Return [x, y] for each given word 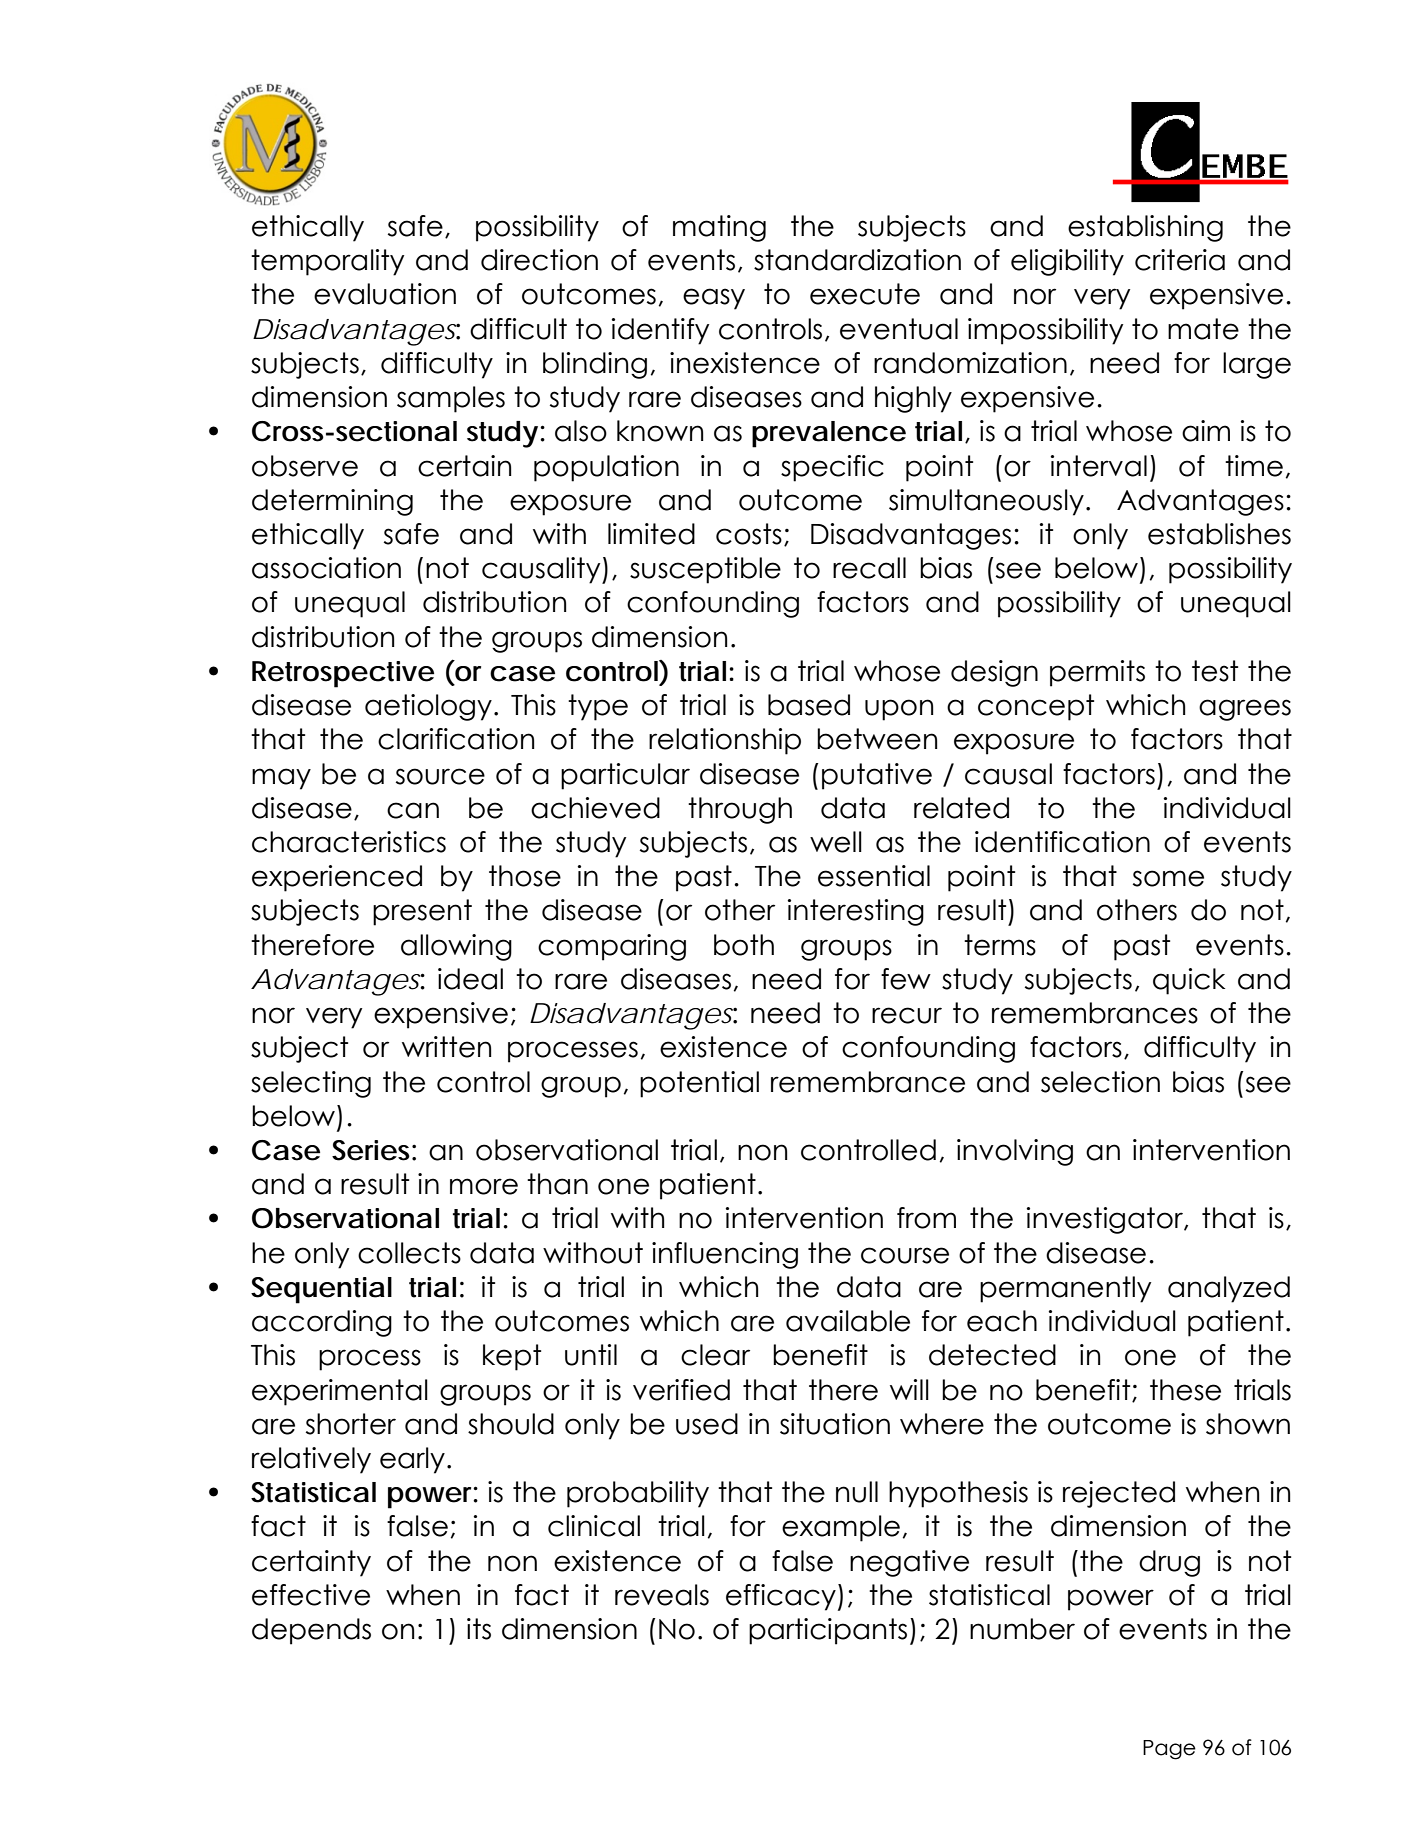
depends [311, 1631]
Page [1169, 1750]
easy [714, 299]
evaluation [385, 294]
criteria [1180, 260]
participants [828, 1631]
